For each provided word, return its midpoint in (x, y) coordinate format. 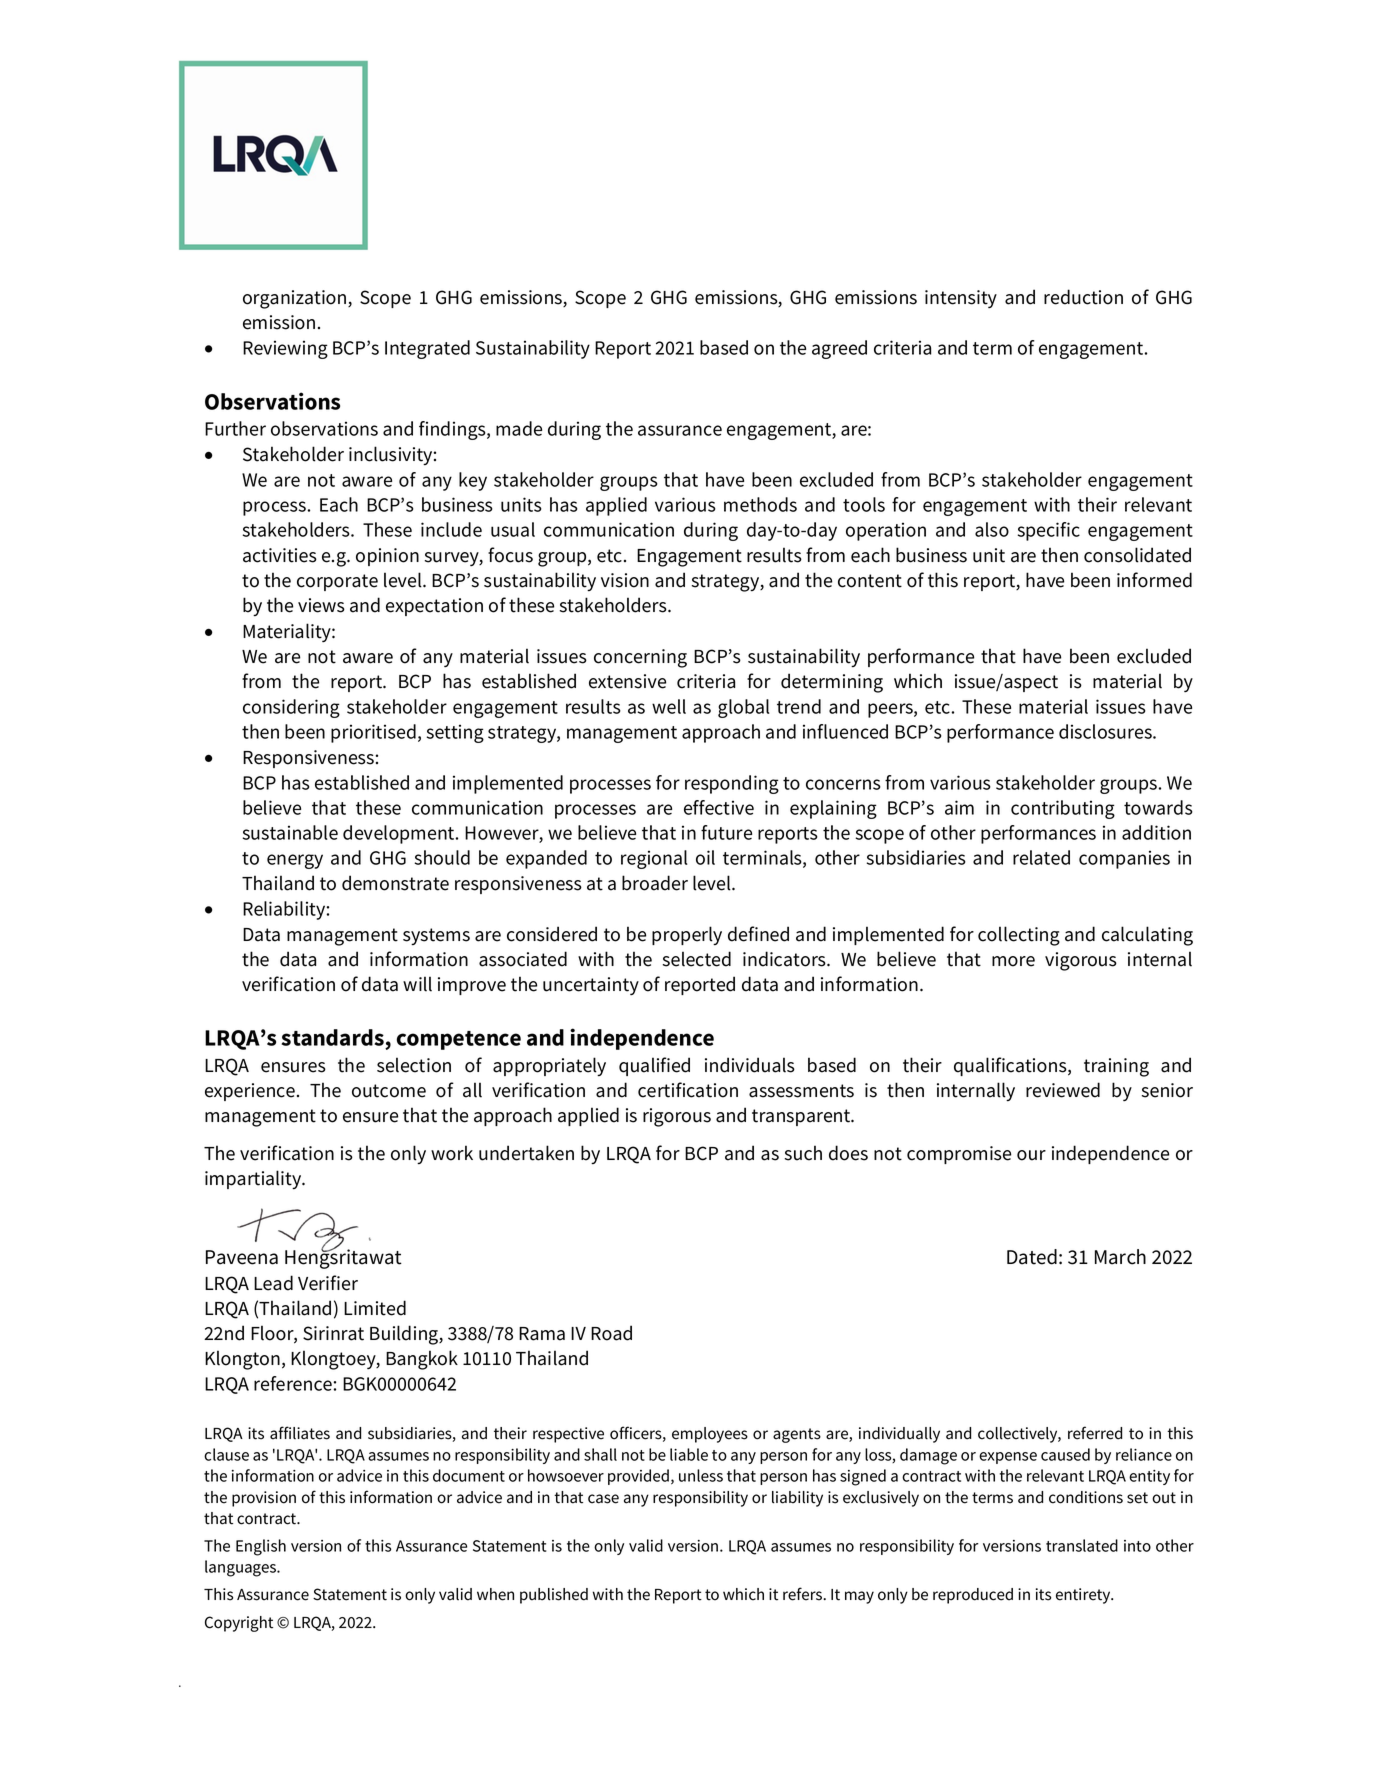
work (452, 1153)
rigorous (677, 1117)
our (1031, 1155)
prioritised (373, 733)
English (261, 1547)
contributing (1063, 809)
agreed (839, 349)
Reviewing (285, 349)
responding (732, 784)
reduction (1083, 297)
